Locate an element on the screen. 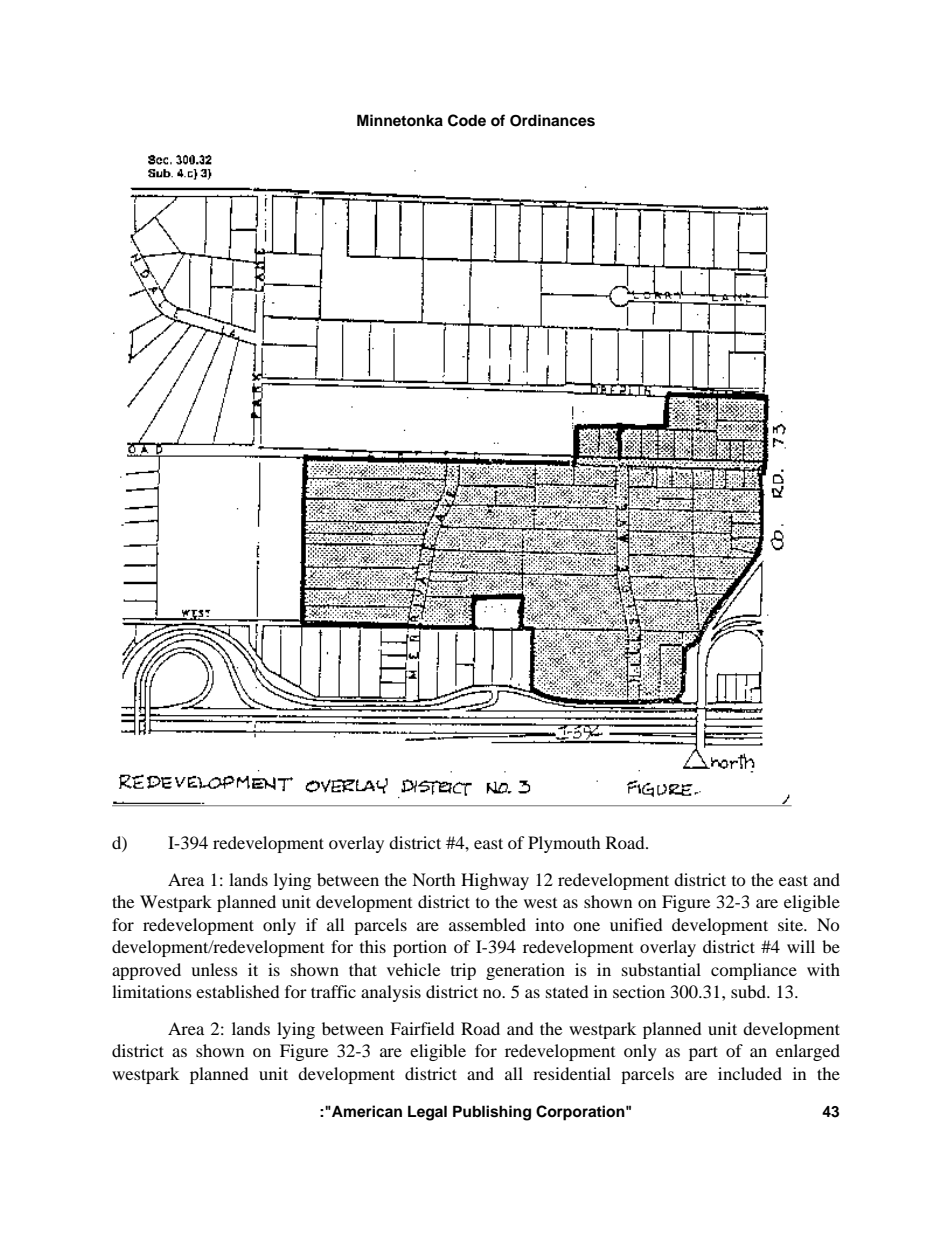  unless is located at coordinates (214, 969).
